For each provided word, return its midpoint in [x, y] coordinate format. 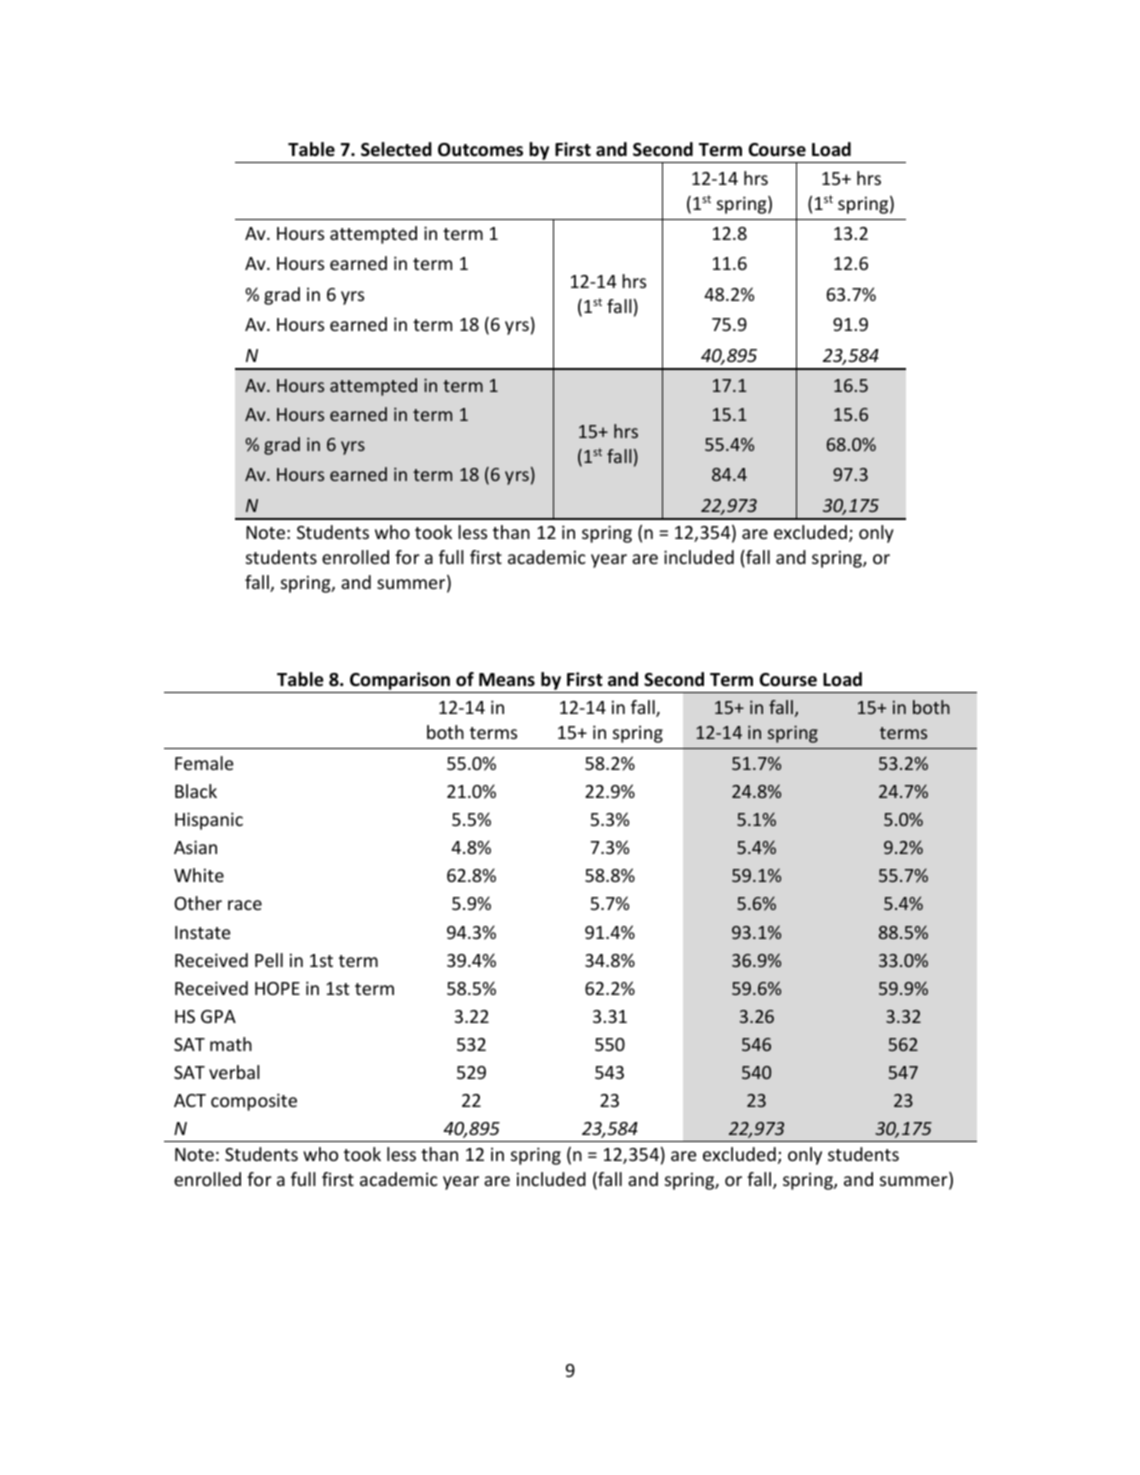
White [199, 875]
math [231, 1044]
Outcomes [480, 150]
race [245, 905]
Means [507, 680]
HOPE [277, 988]
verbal [234, 1072]
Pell [269, 960]
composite [254, 1102]
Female [204, 763]
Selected [396, 149]
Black [196, 791]
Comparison [400, 681]
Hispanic [209, 821]
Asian [195, 847]
